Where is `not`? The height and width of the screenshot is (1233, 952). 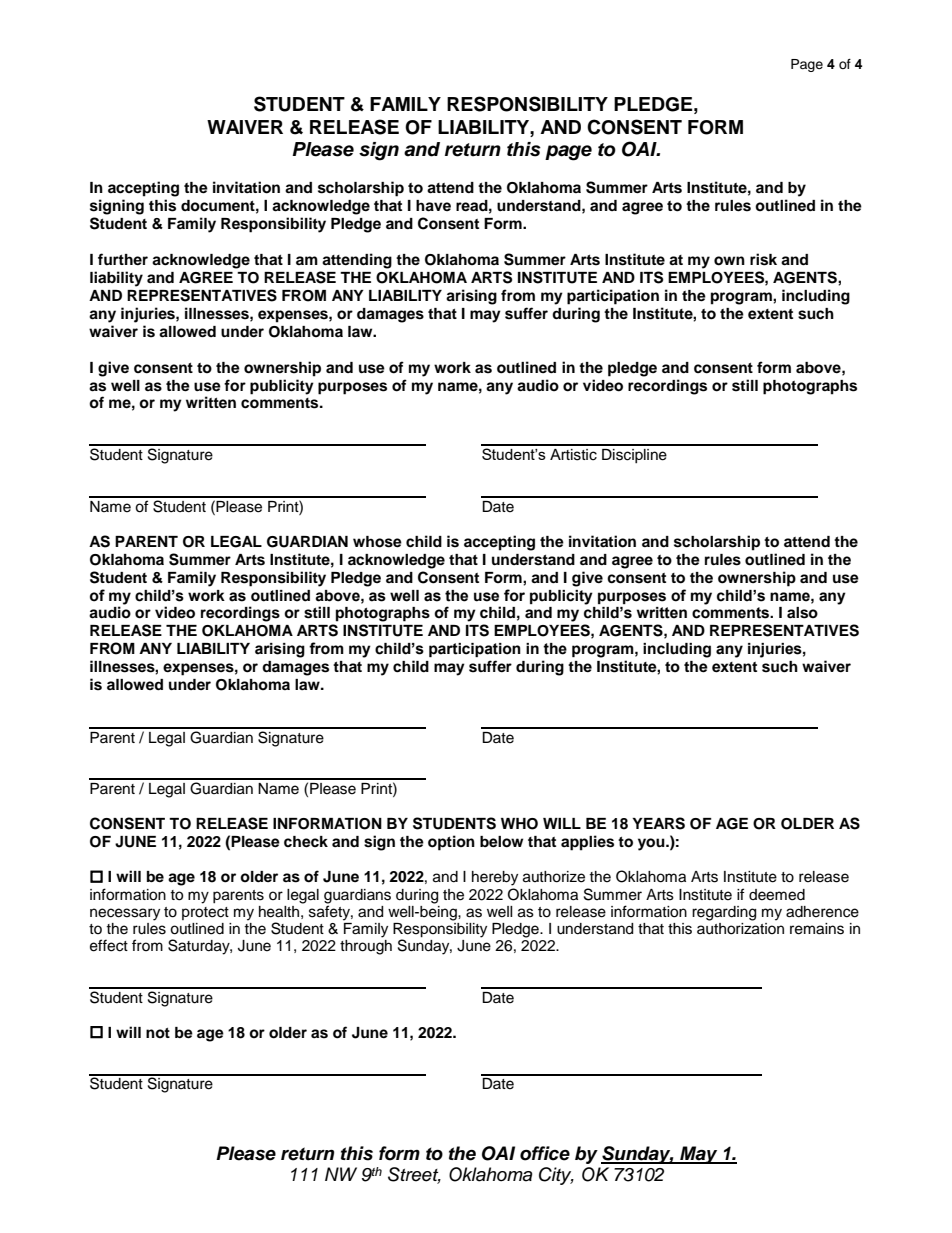
not is located at coordinates (158, 1033).
